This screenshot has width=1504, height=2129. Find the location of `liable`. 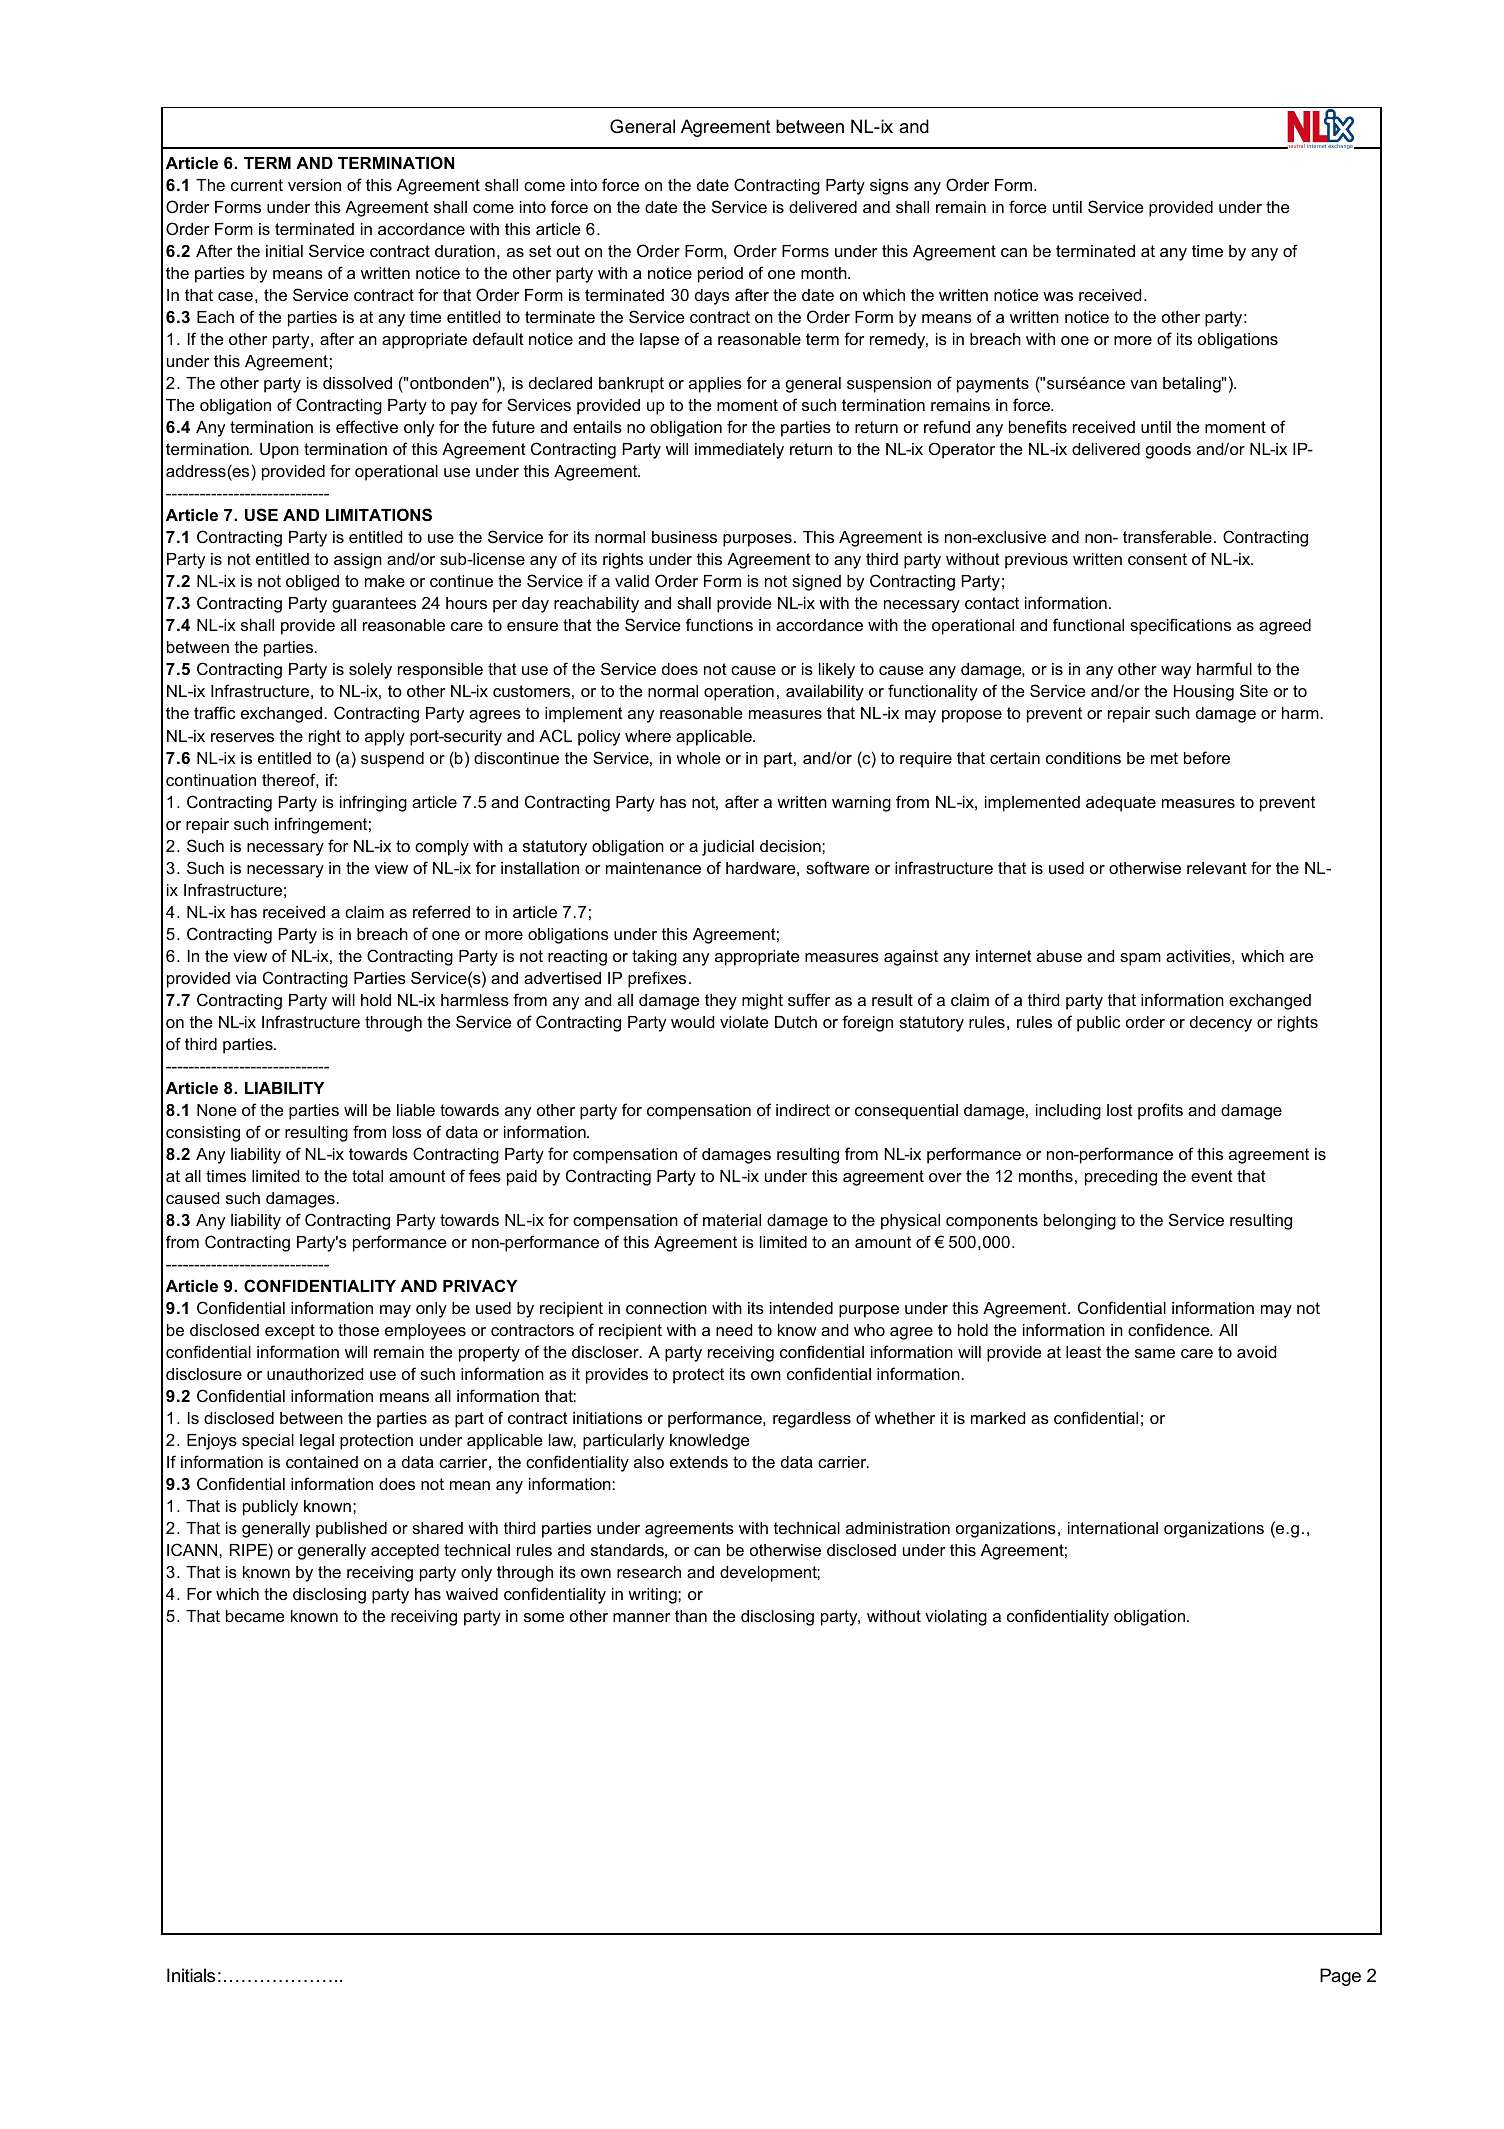

liable is located at coordinates (416, 1110).
